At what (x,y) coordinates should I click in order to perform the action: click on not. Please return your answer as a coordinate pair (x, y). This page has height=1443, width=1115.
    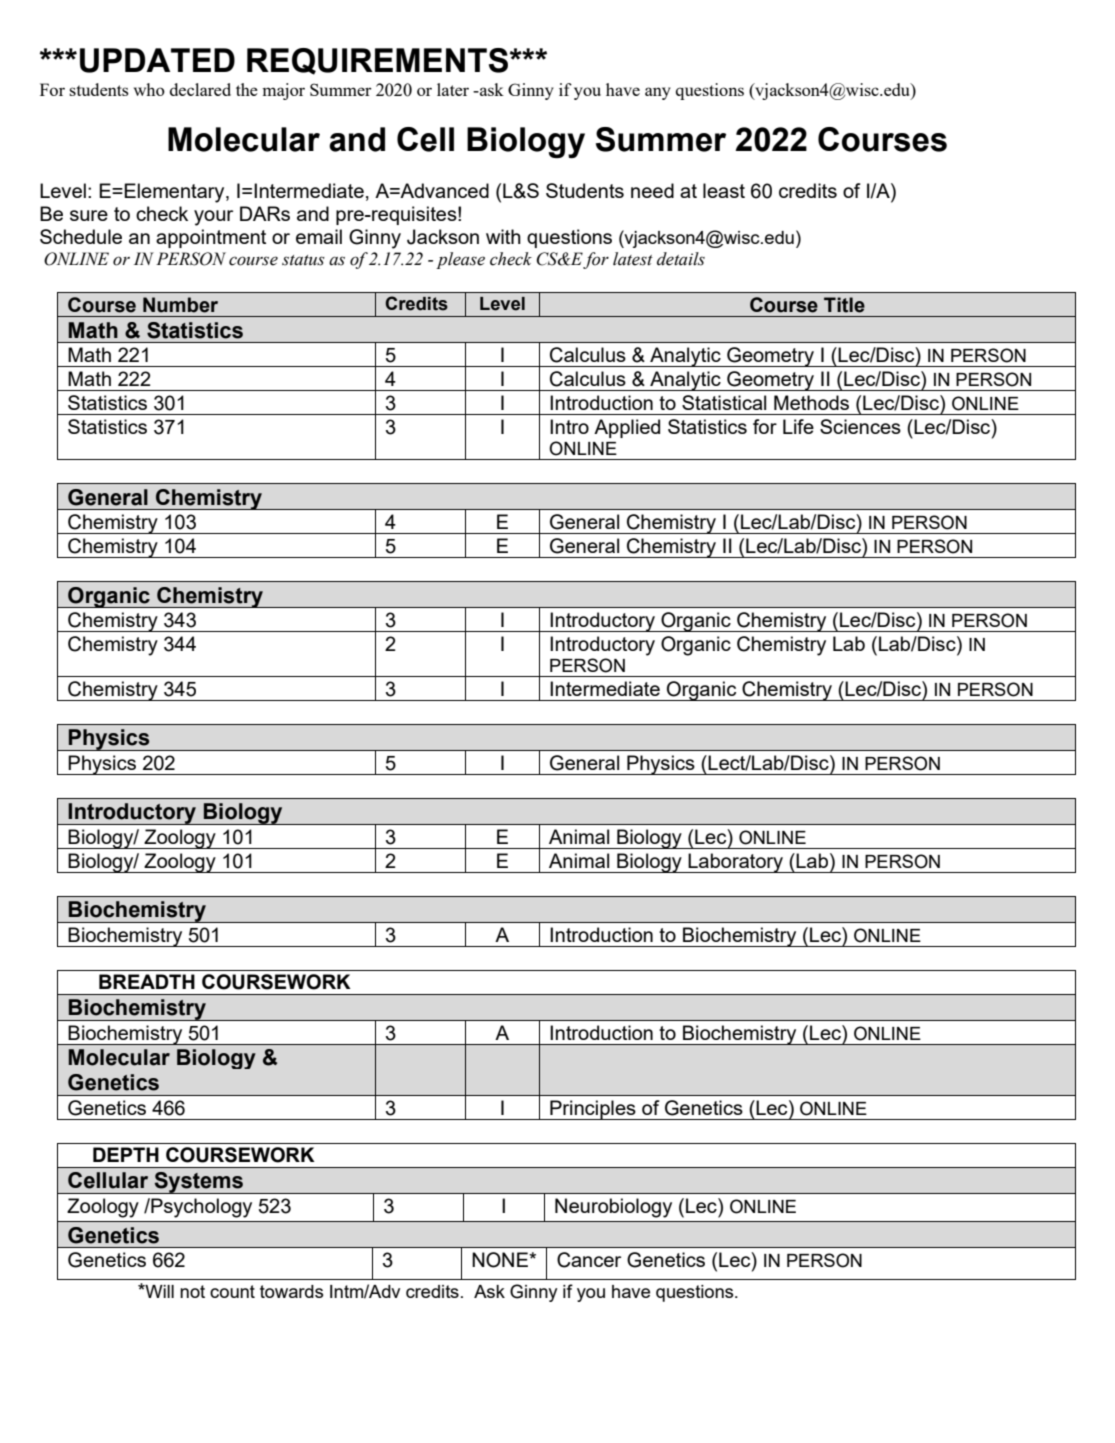
    Looking at the image, I should click on (192, 1291).
